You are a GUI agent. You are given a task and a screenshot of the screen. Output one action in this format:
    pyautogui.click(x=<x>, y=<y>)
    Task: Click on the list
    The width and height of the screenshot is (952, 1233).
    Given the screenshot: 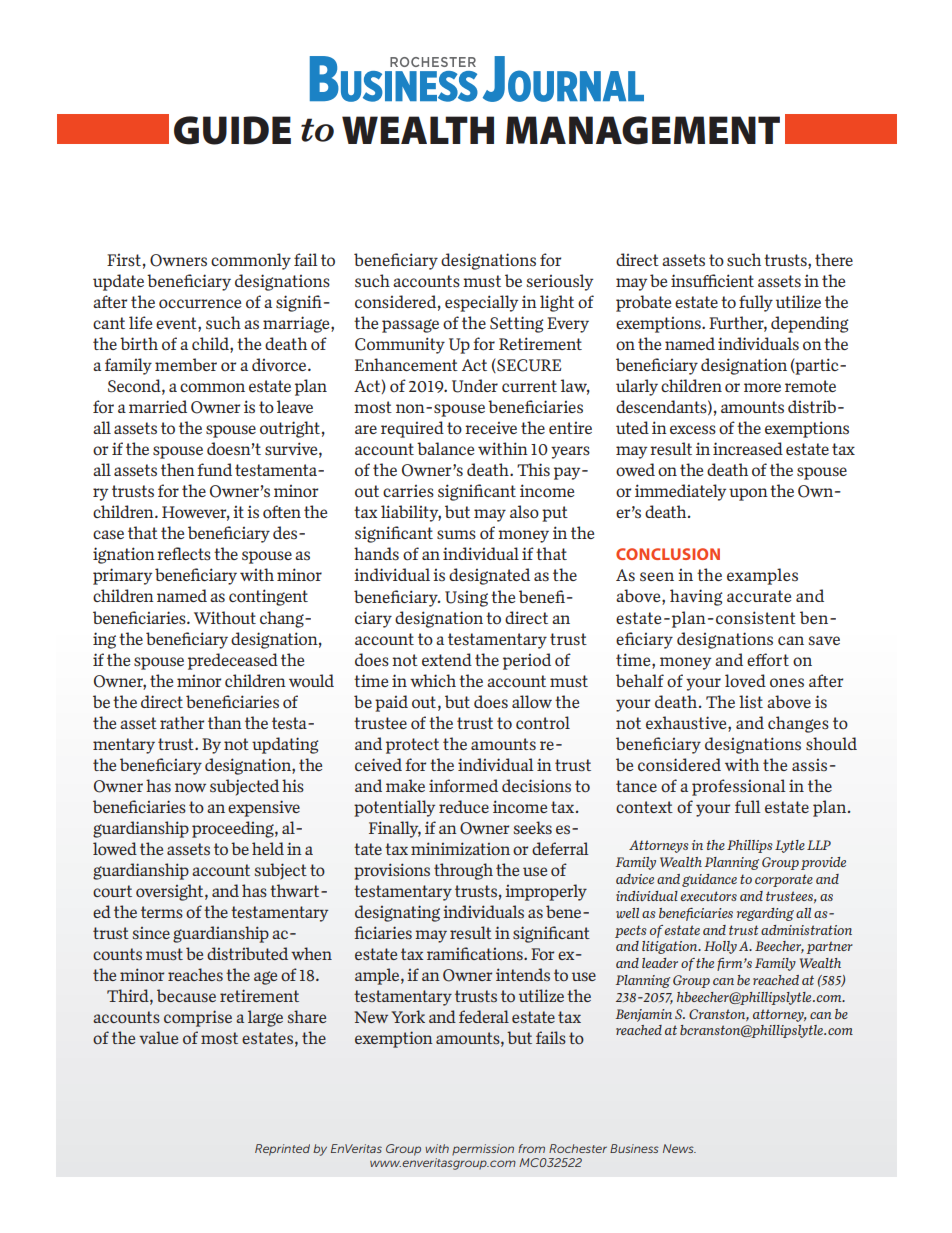 What is the action you would take?
    pyautogui.click(x=751, y=701)
